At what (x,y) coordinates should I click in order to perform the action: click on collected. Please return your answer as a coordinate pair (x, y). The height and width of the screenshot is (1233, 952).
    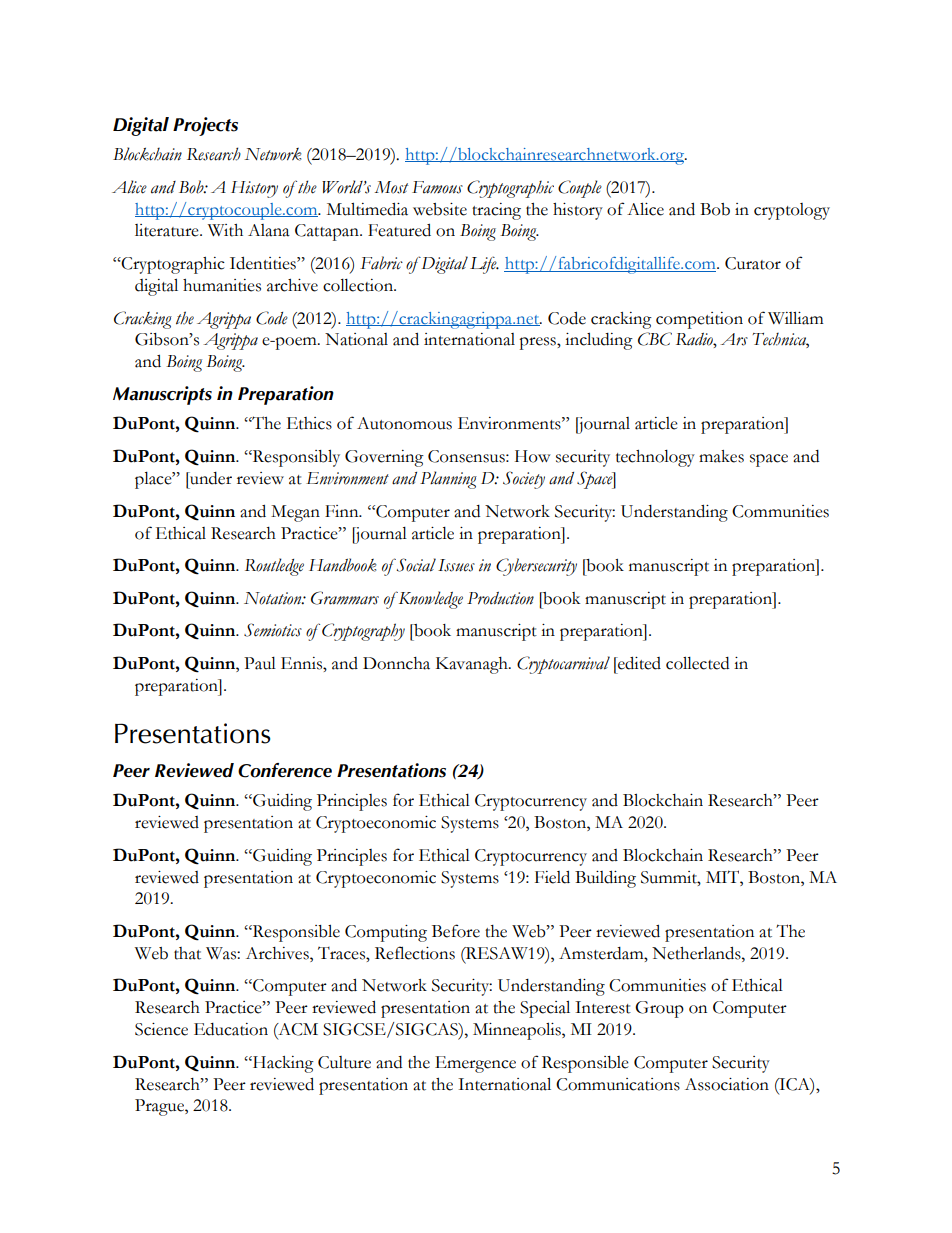
    Looking at the image, I should click on (697, 663).
